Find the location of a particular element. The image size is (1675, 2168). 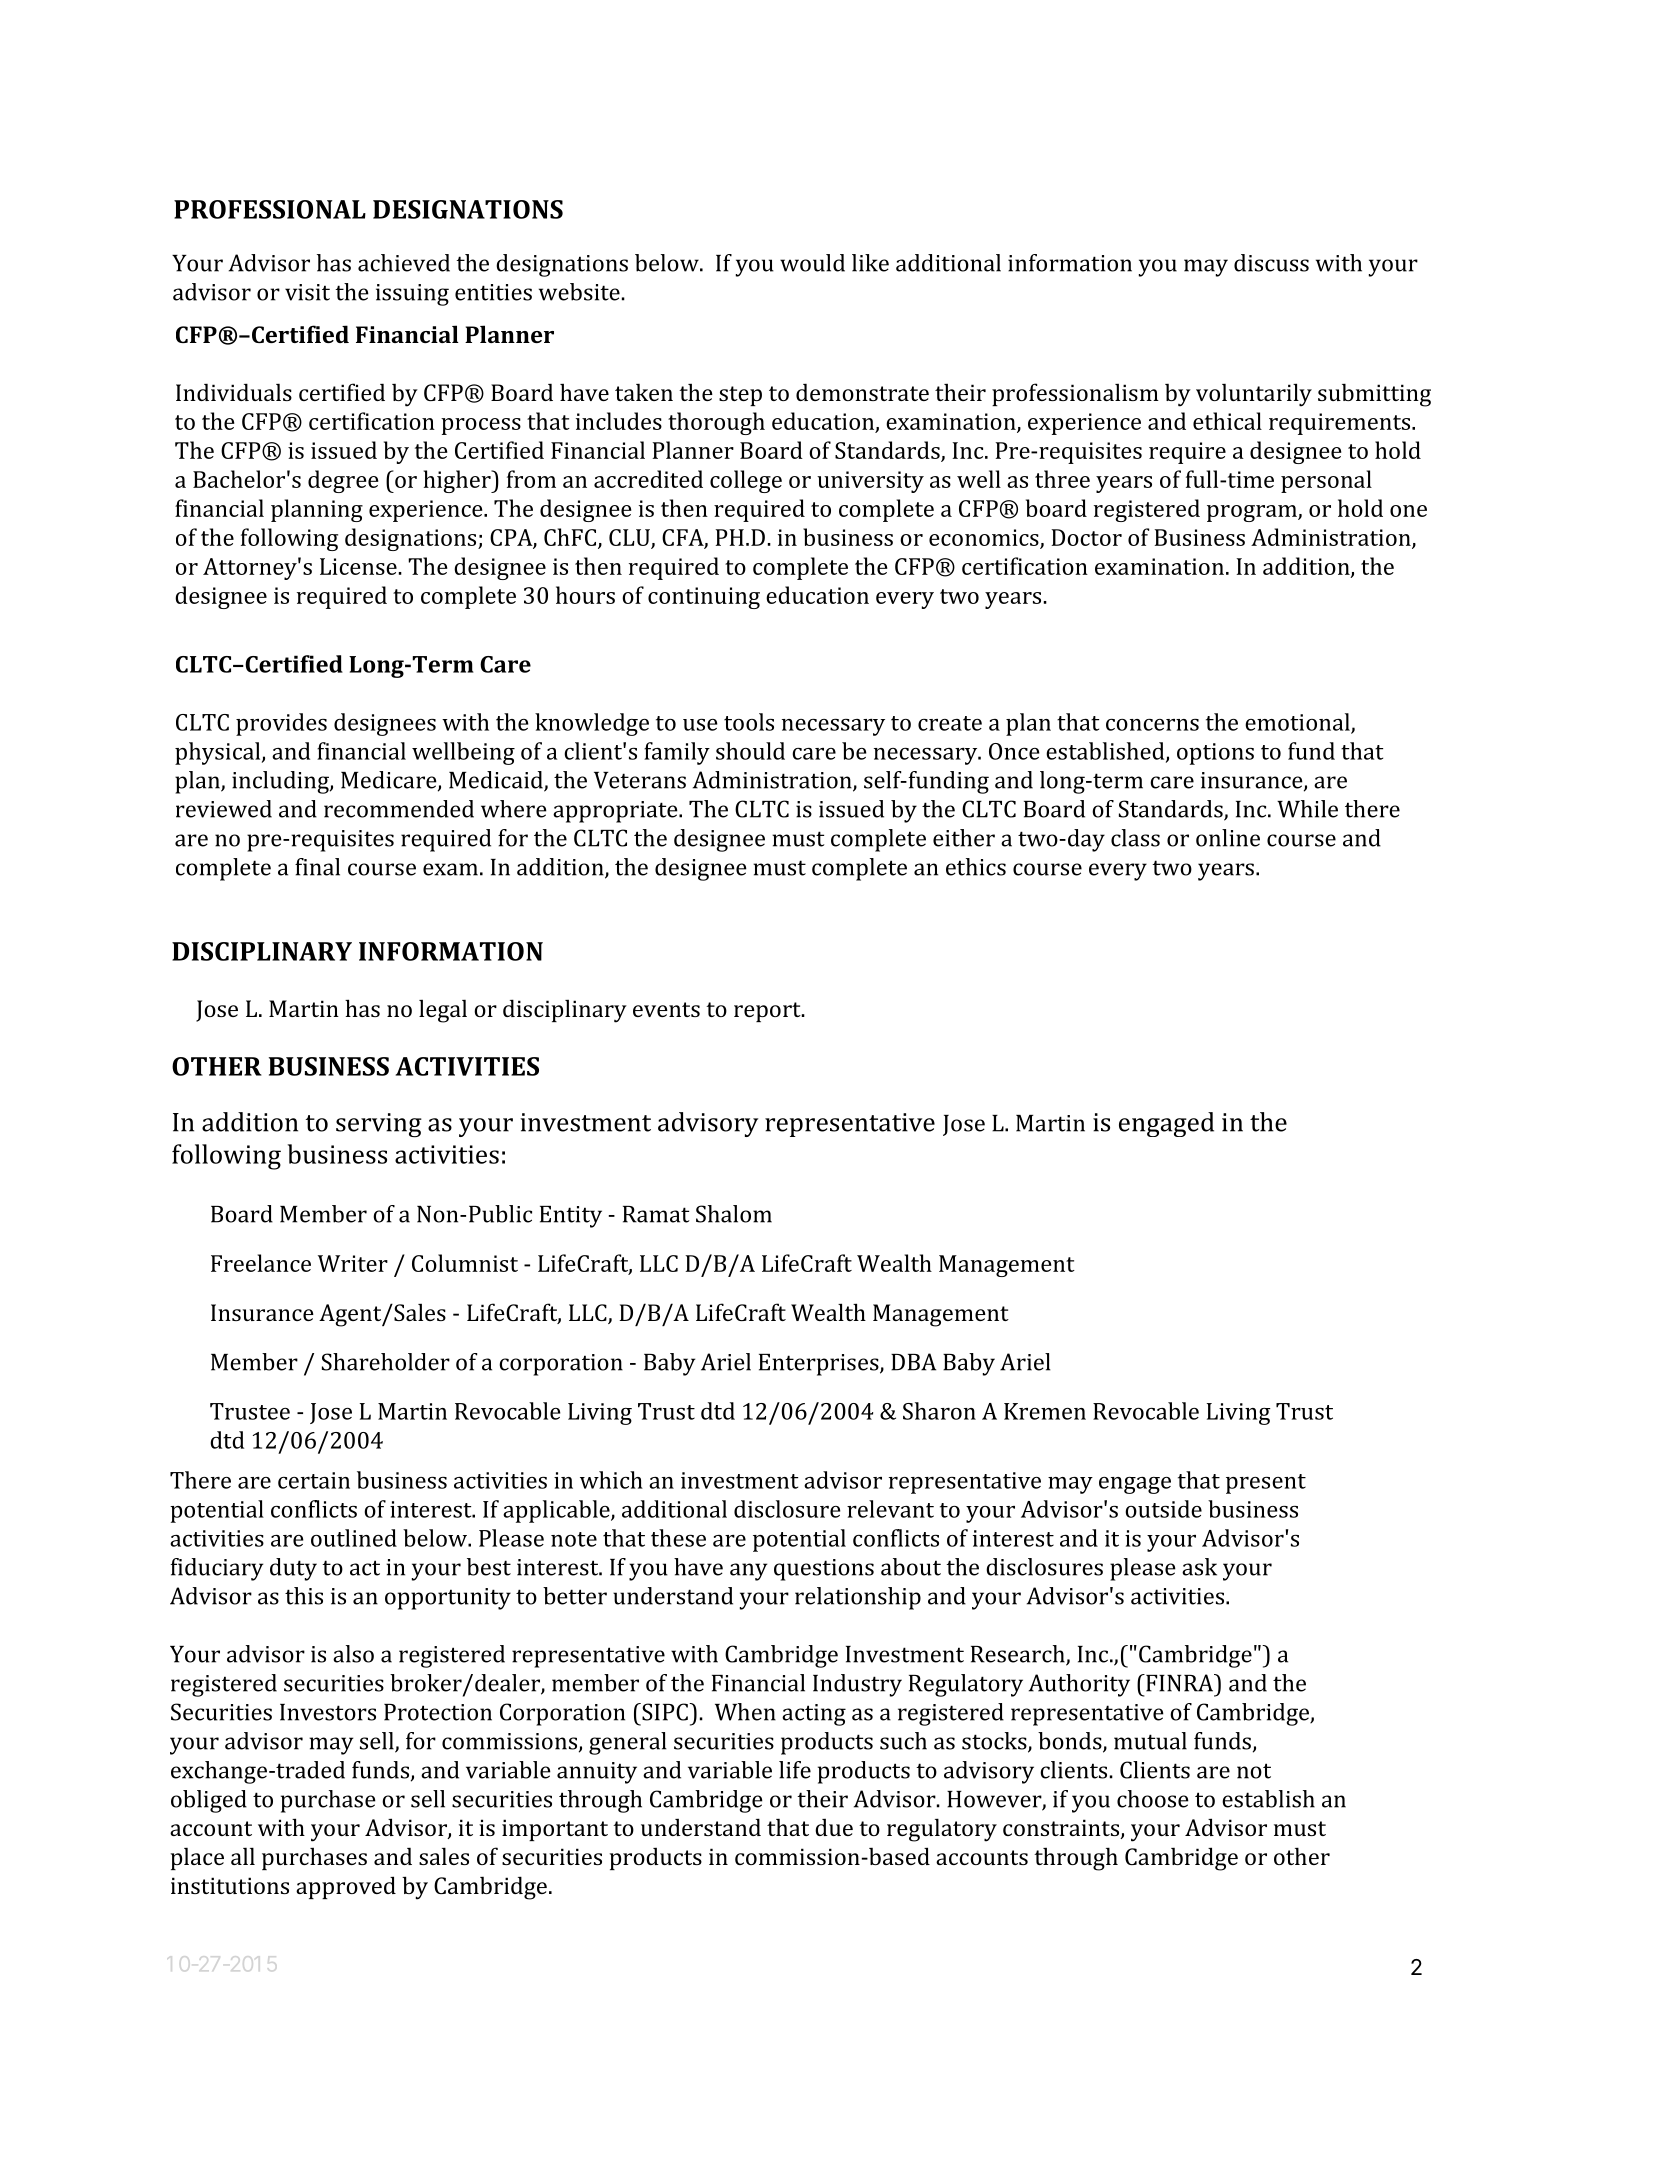

discuss is located at coordinates (1271, 263).
